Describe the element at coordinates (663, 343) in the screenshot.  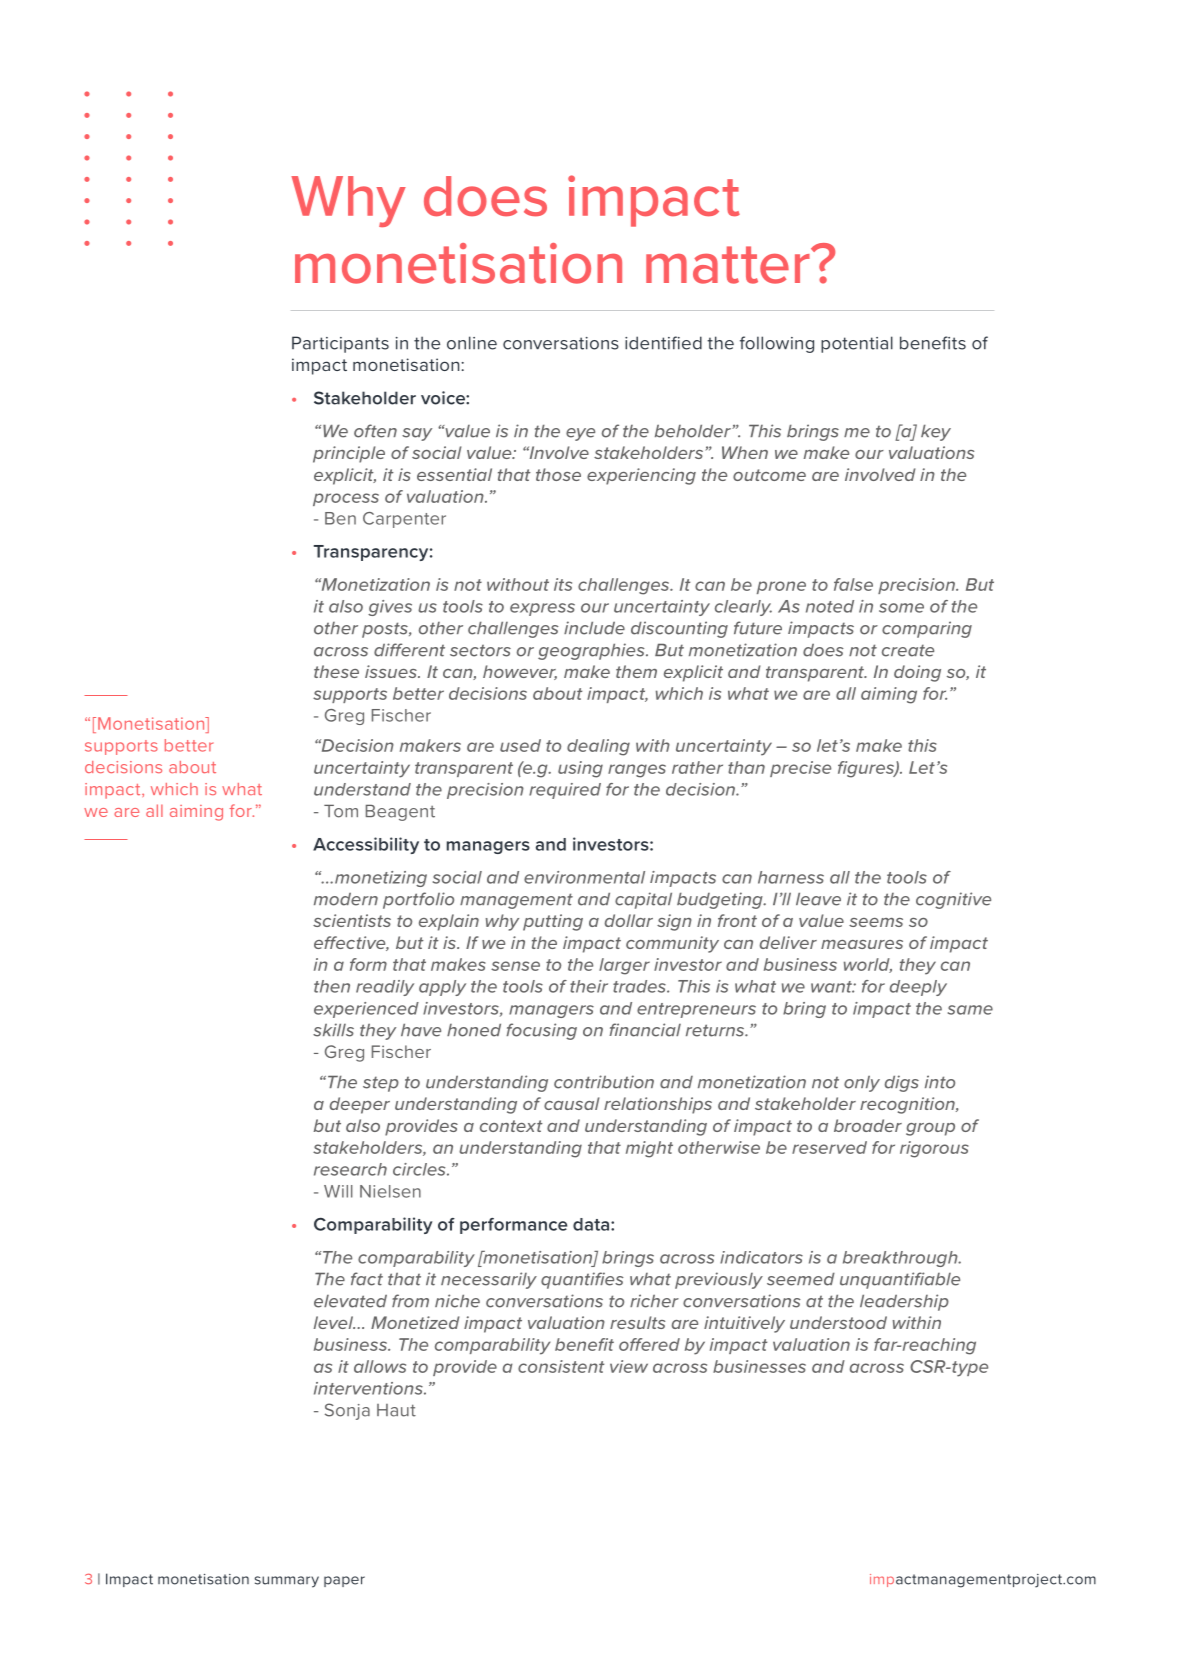
I see `identified` at that location.
